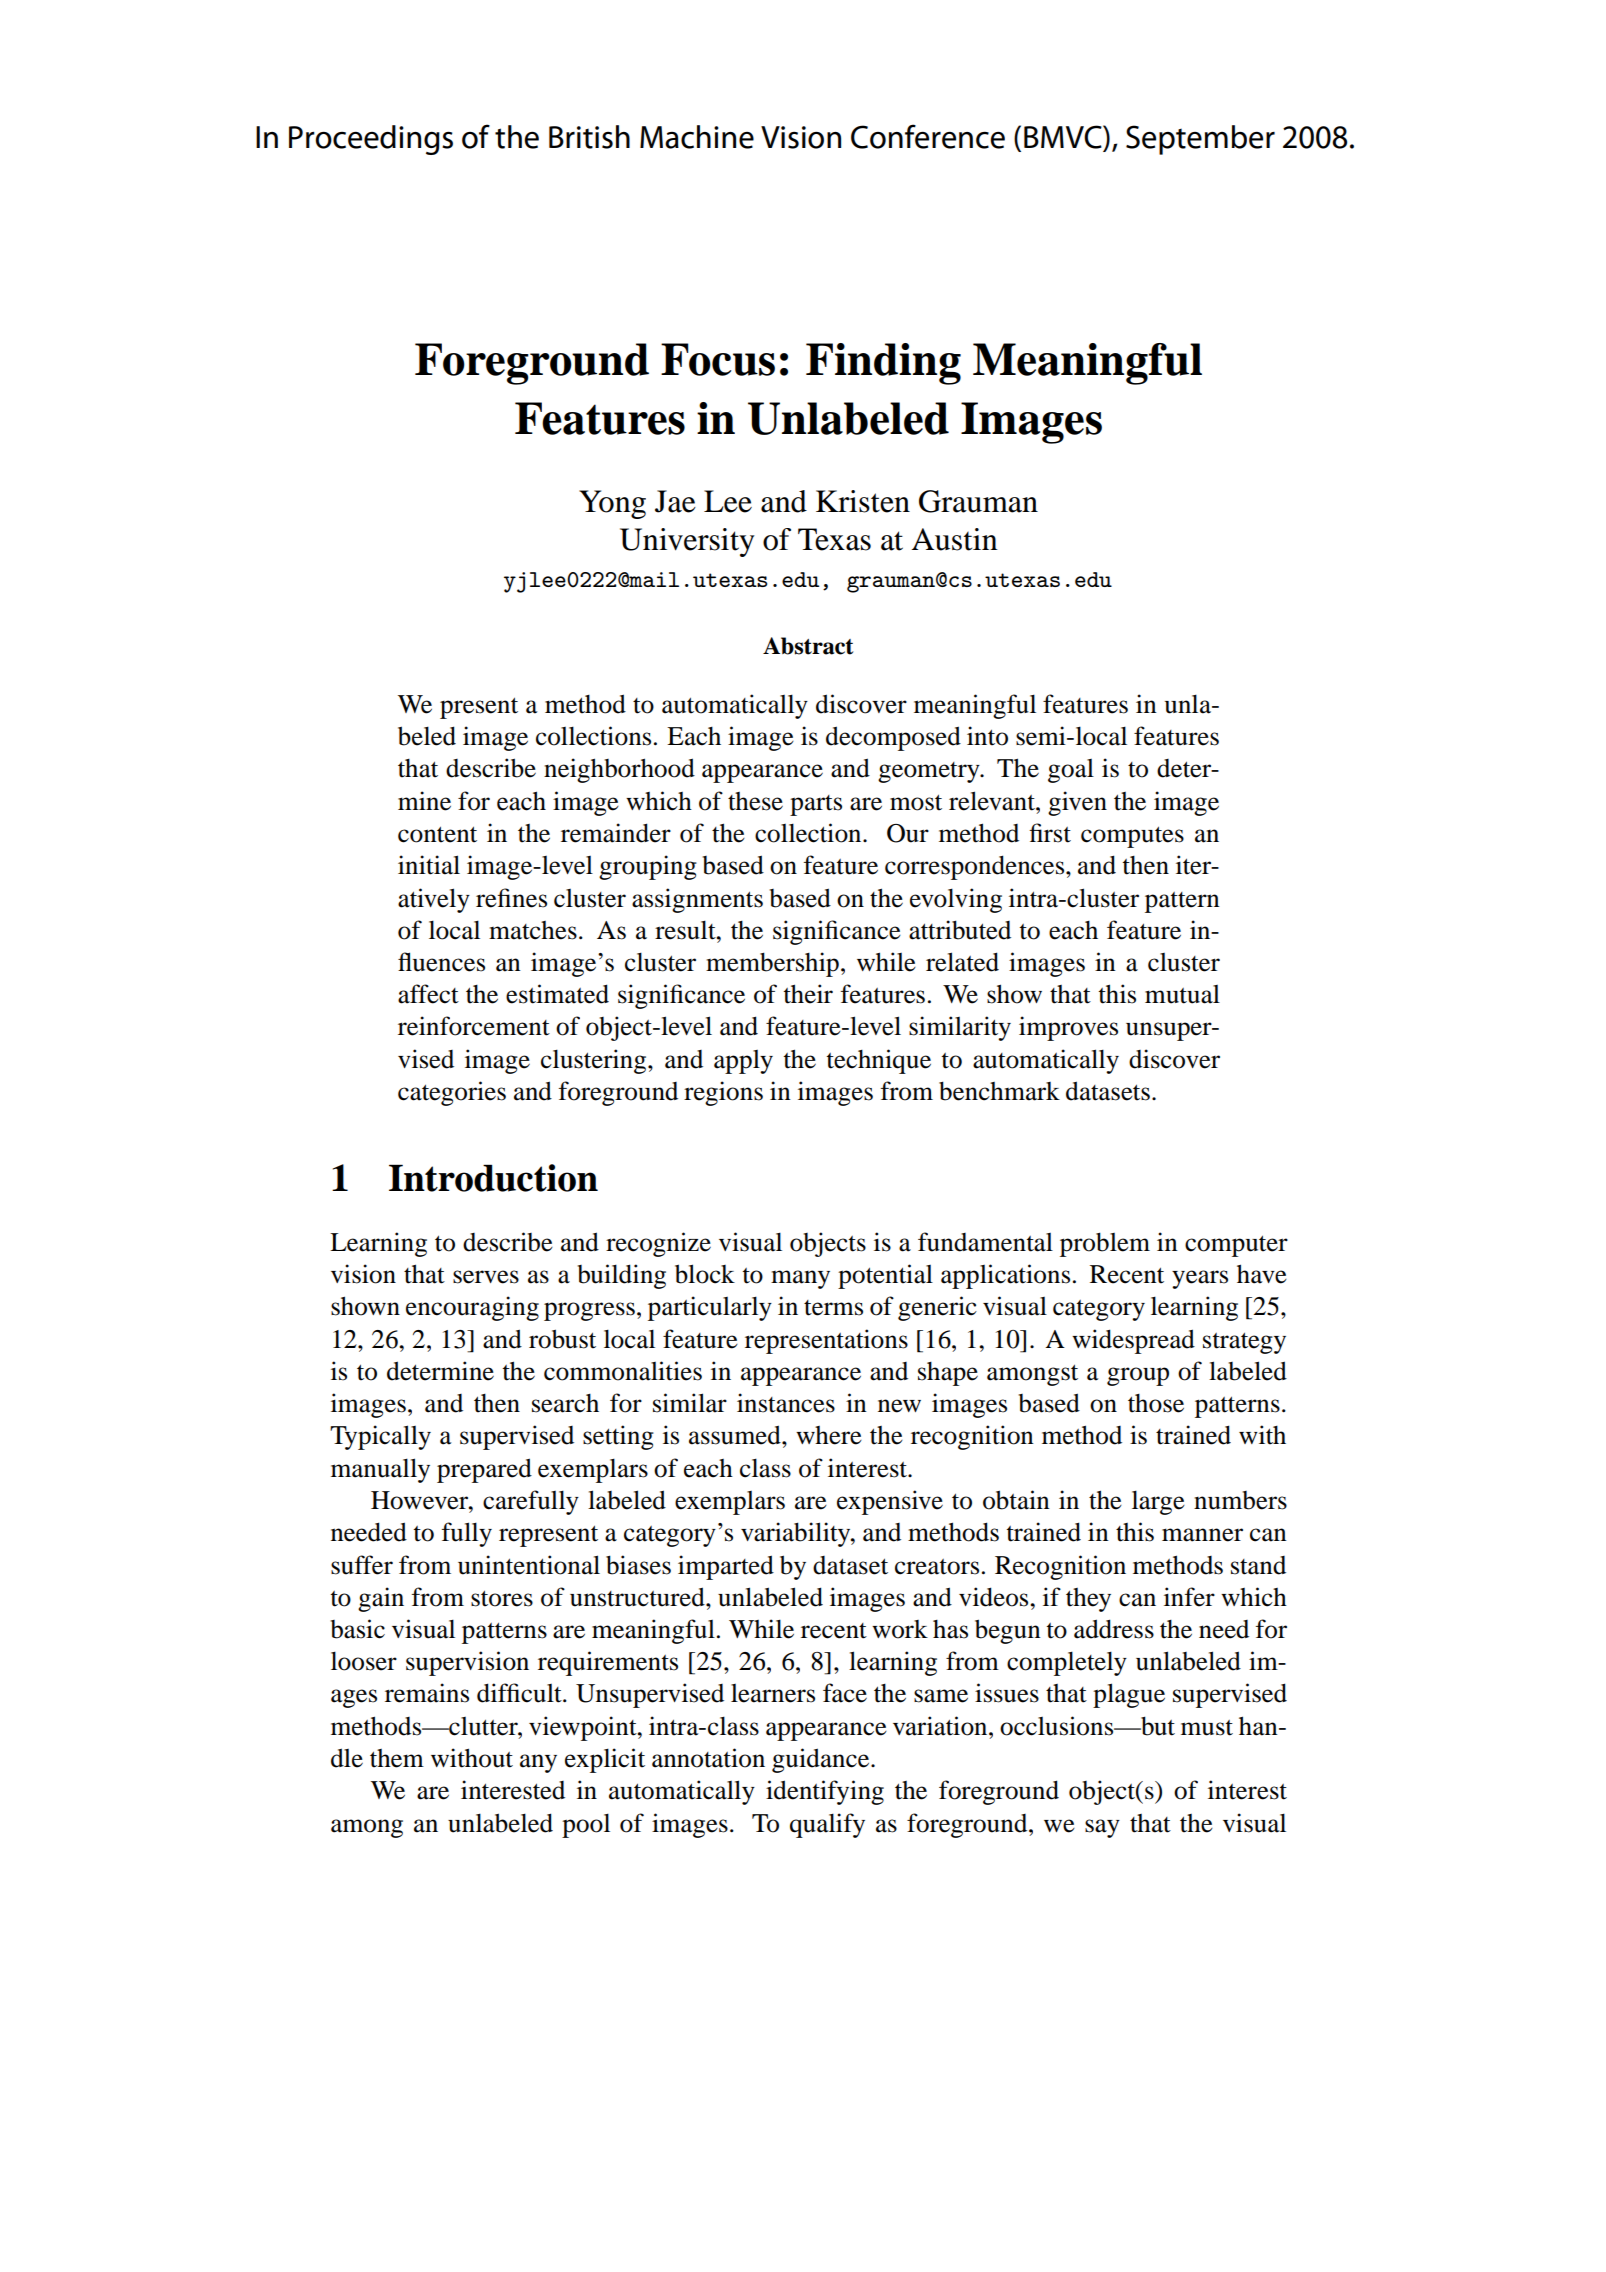 This screenshot has width=1606, height=2272. Describe the element at coordinates (520, 1693) in the screenshot. I see `difficult` at that location.
